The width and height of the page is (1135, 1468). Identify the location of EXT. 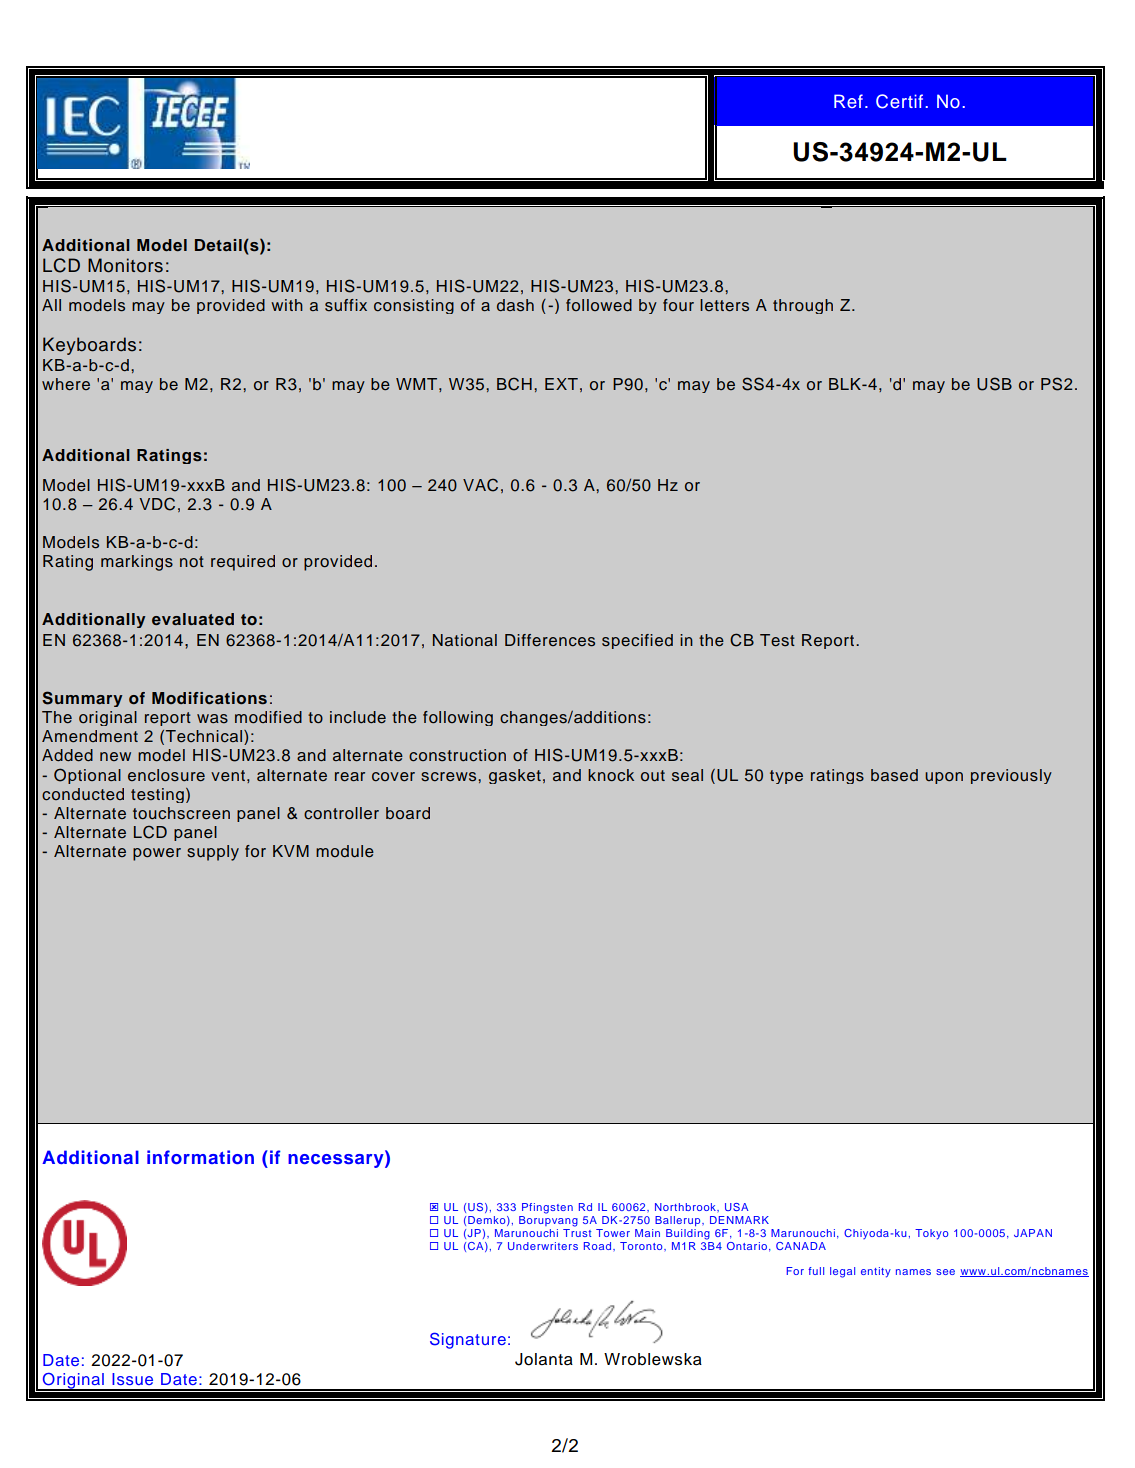
(561, 384).
